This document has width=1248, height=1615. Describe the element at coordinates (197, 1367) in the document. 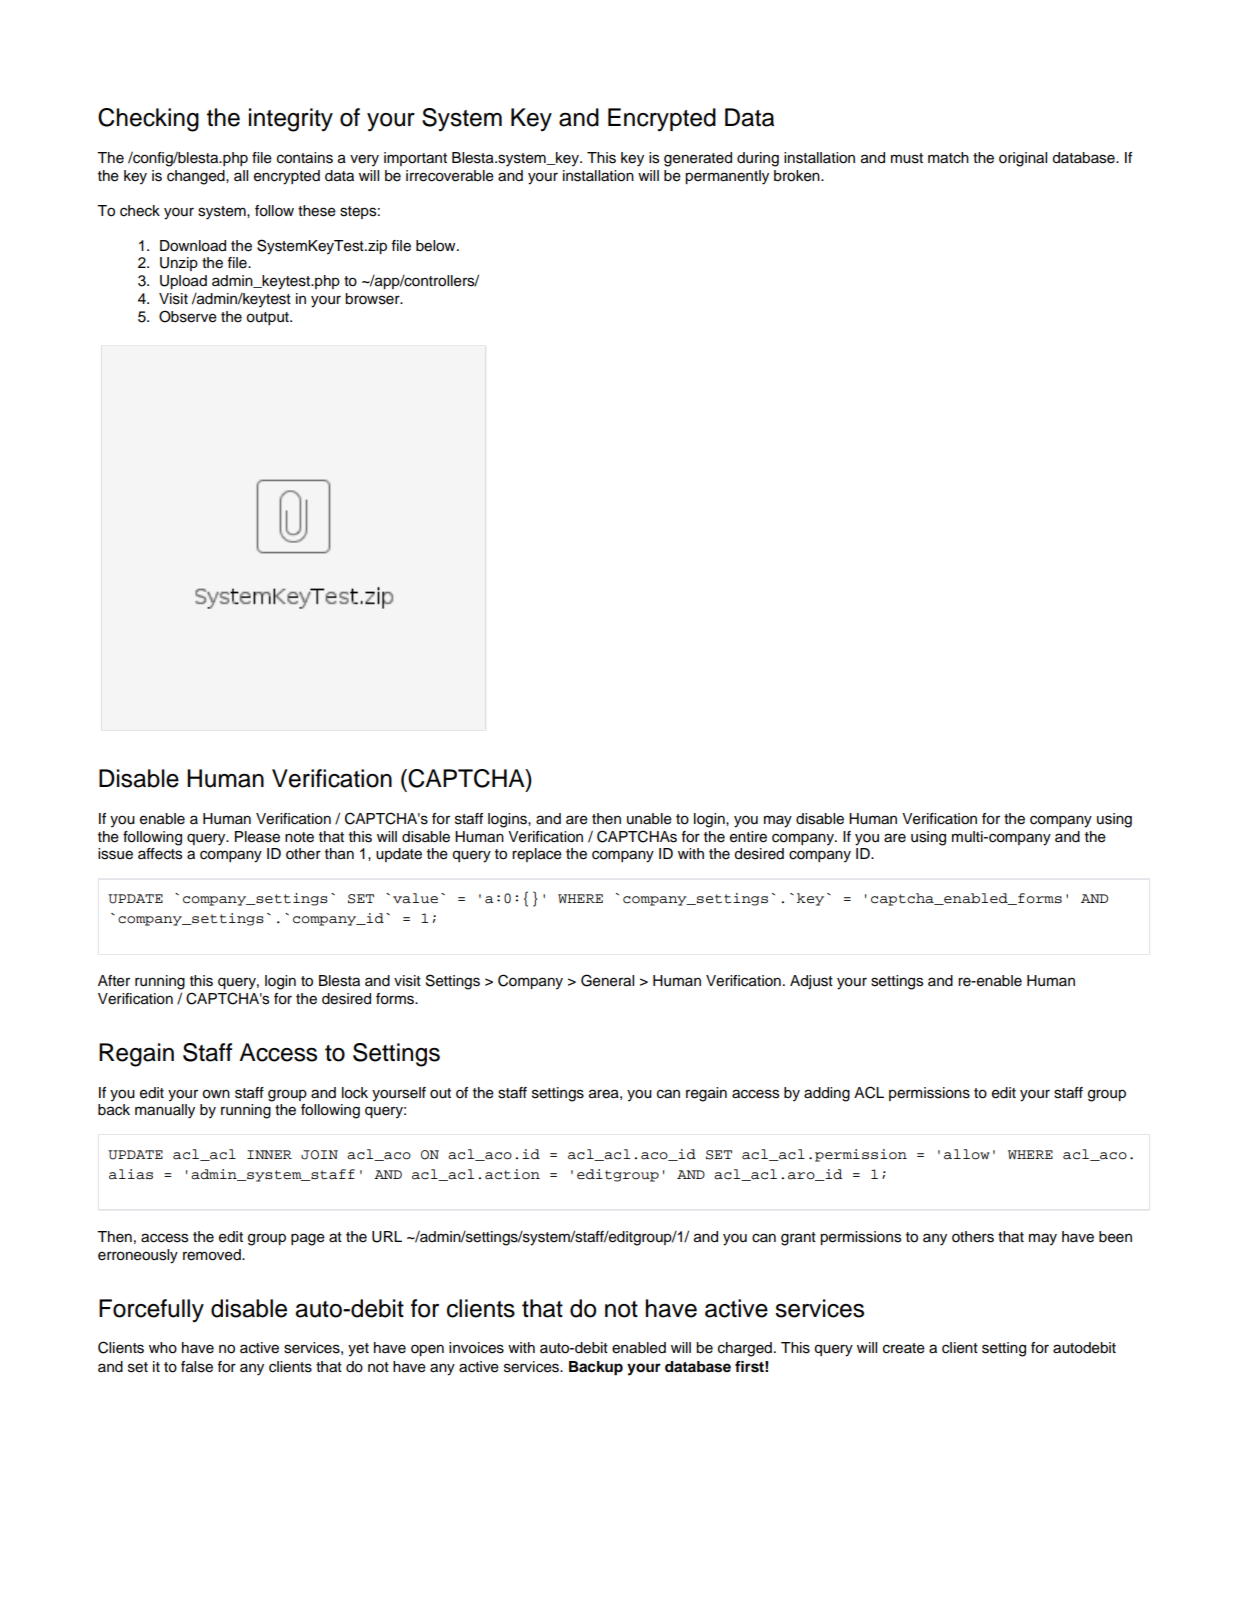

I see `false` at that location.
